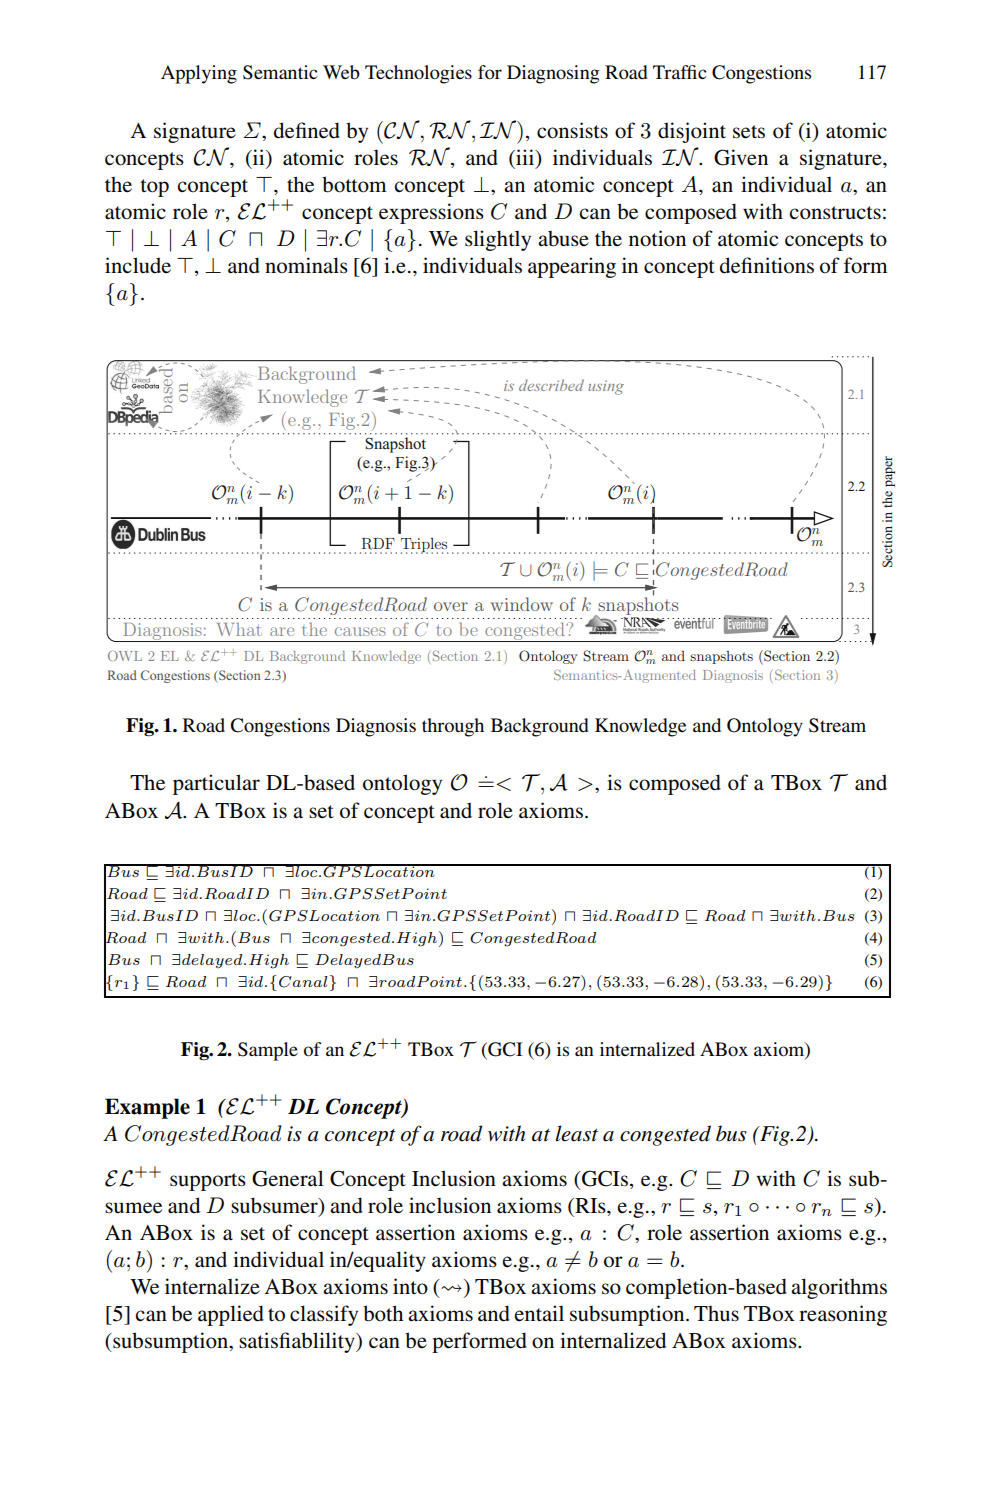 This image has width=994, height=1507. What do you see at coordinates (716, 1314) in the image?
I see `Thus` at bounding box center [716, 1314].
